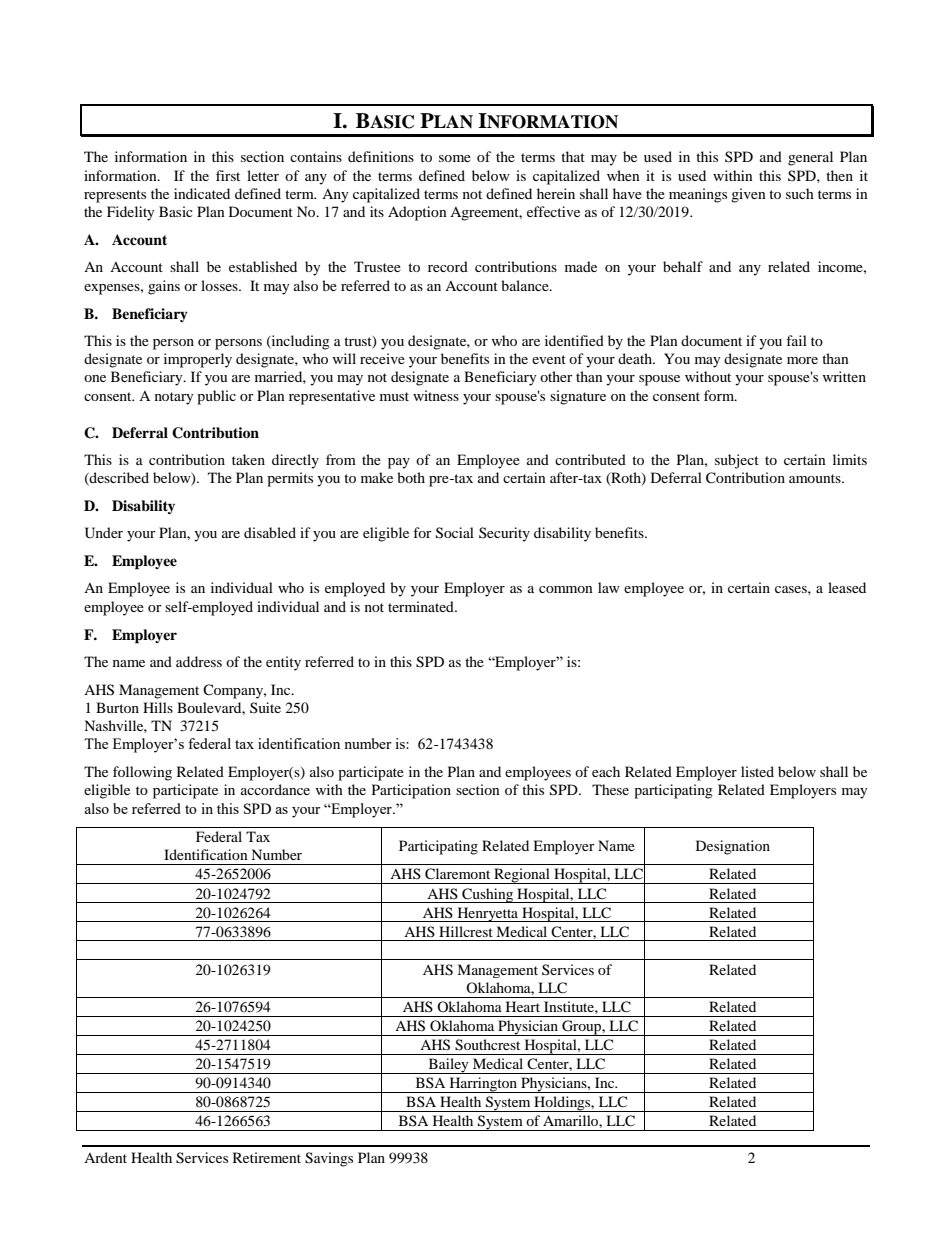 The image size is (952, 1233). What do you see at coordinates (847, 587) in the page?
I see `leased` at bounding box center [847, 587].
